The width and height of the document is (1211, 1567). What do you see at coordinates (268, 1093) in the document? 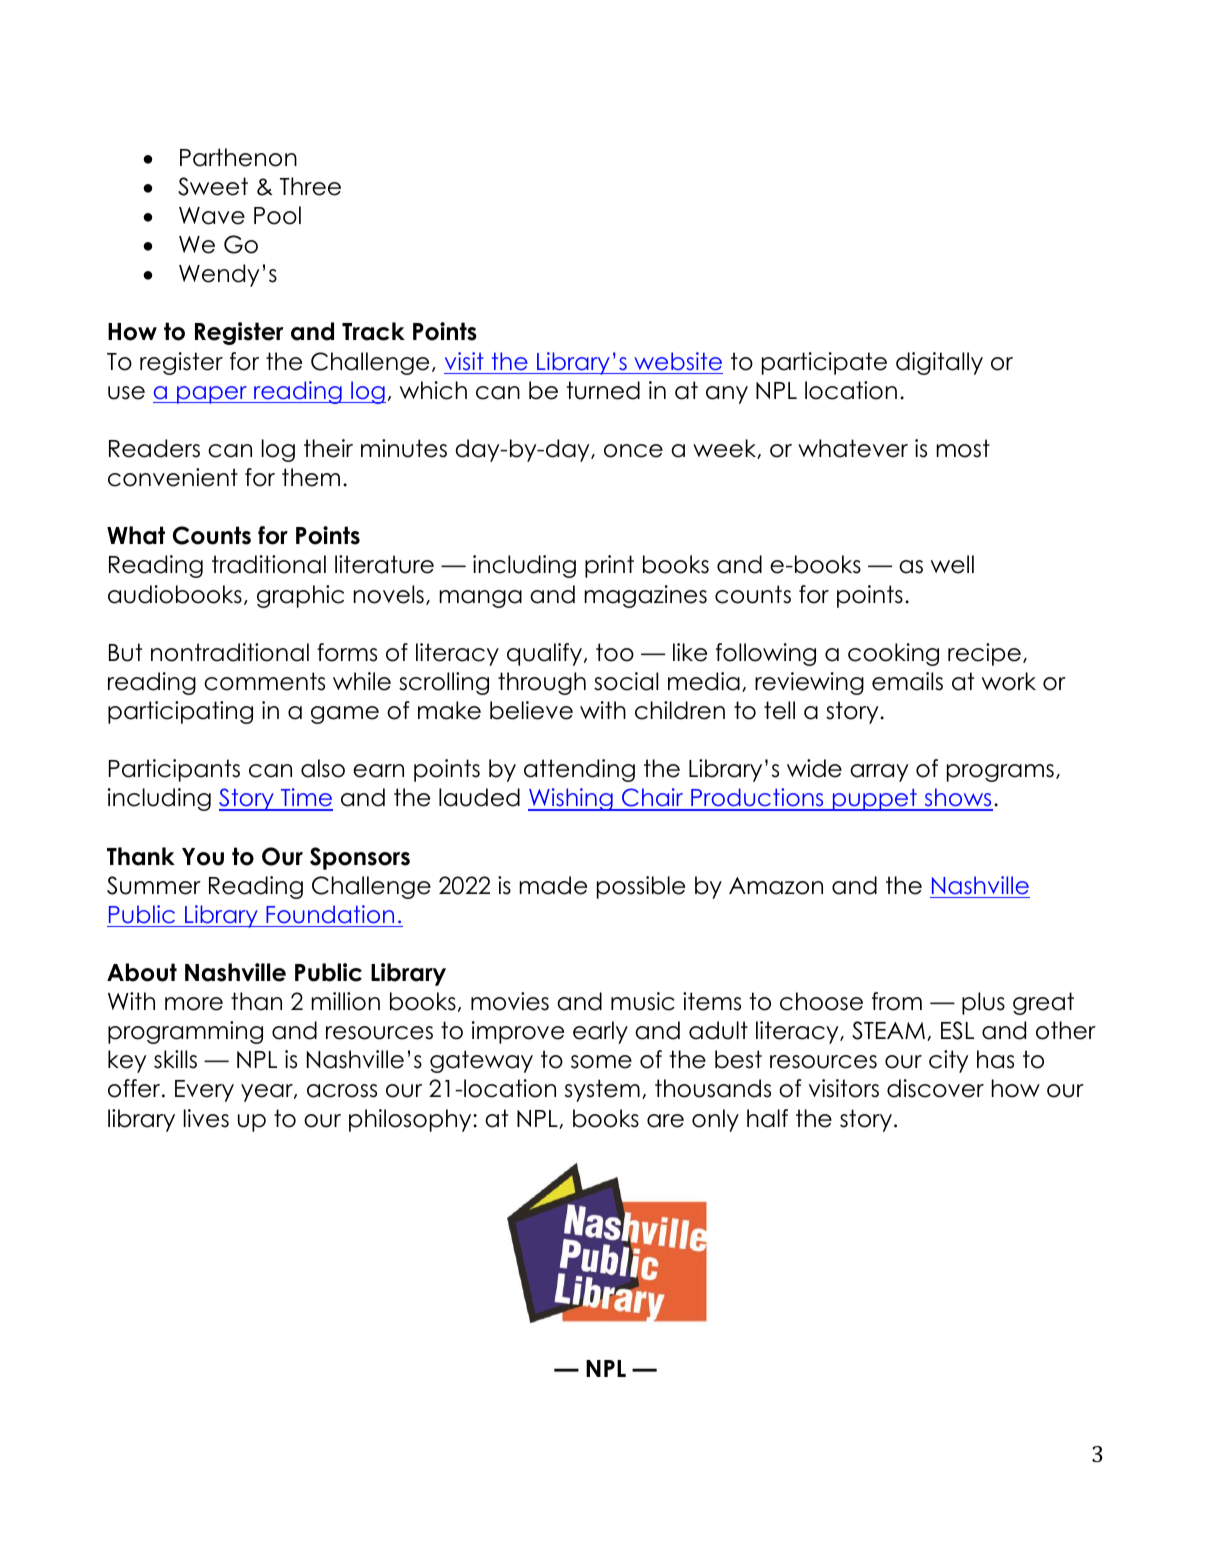
I see `year` at bounding box center [268, 1093].
